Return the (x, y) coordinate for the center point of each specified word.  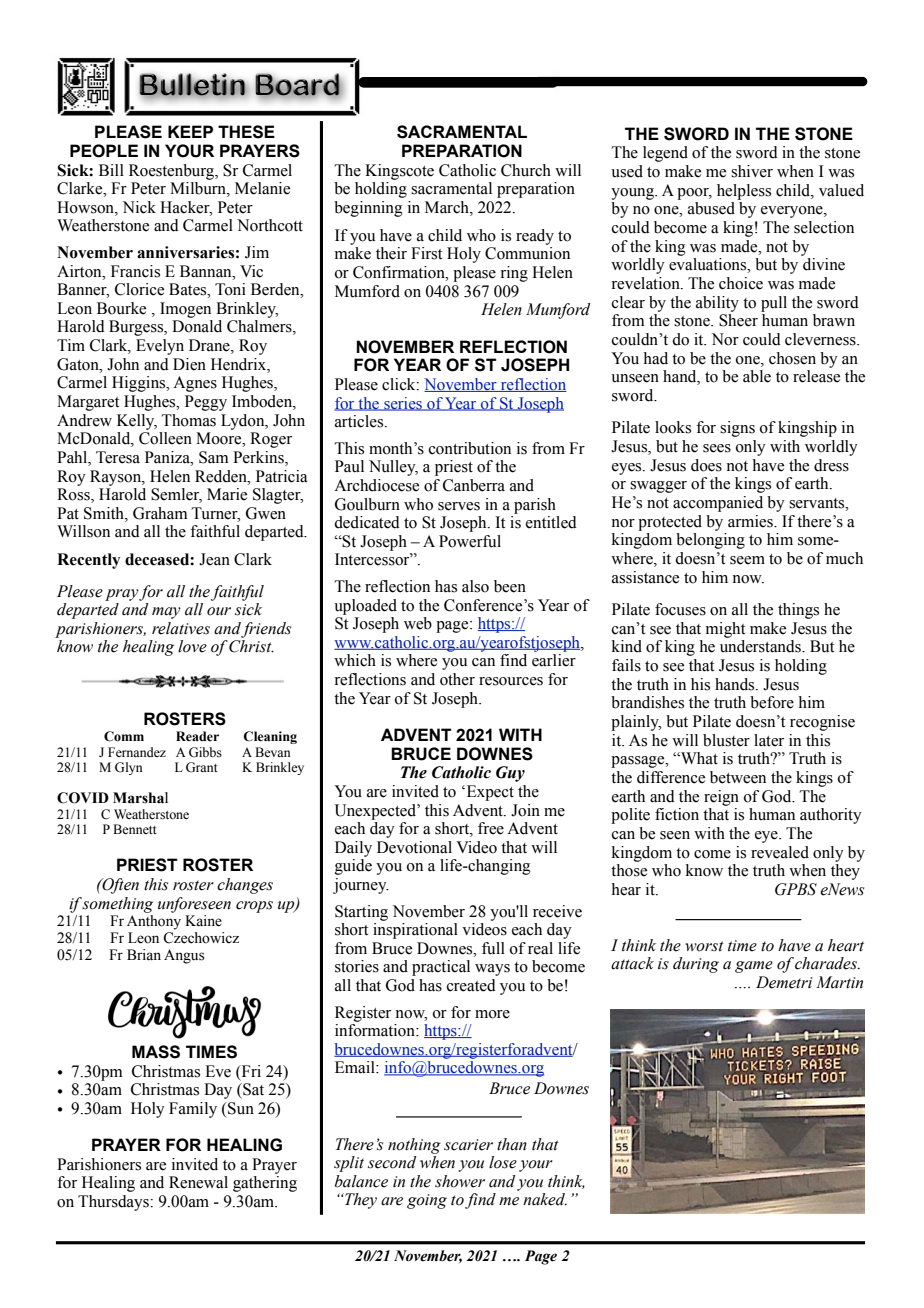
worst (704, 946)
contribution (470, 448)
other (457, 679)
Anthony (154, 922)
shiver (752, 171)
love (192, 646)
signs (737, 429)
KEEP (190, 131)
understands (761, 646)
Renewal (198, 1182)
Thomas (188, 420)
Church (526, 170)
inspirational (415, 931)
